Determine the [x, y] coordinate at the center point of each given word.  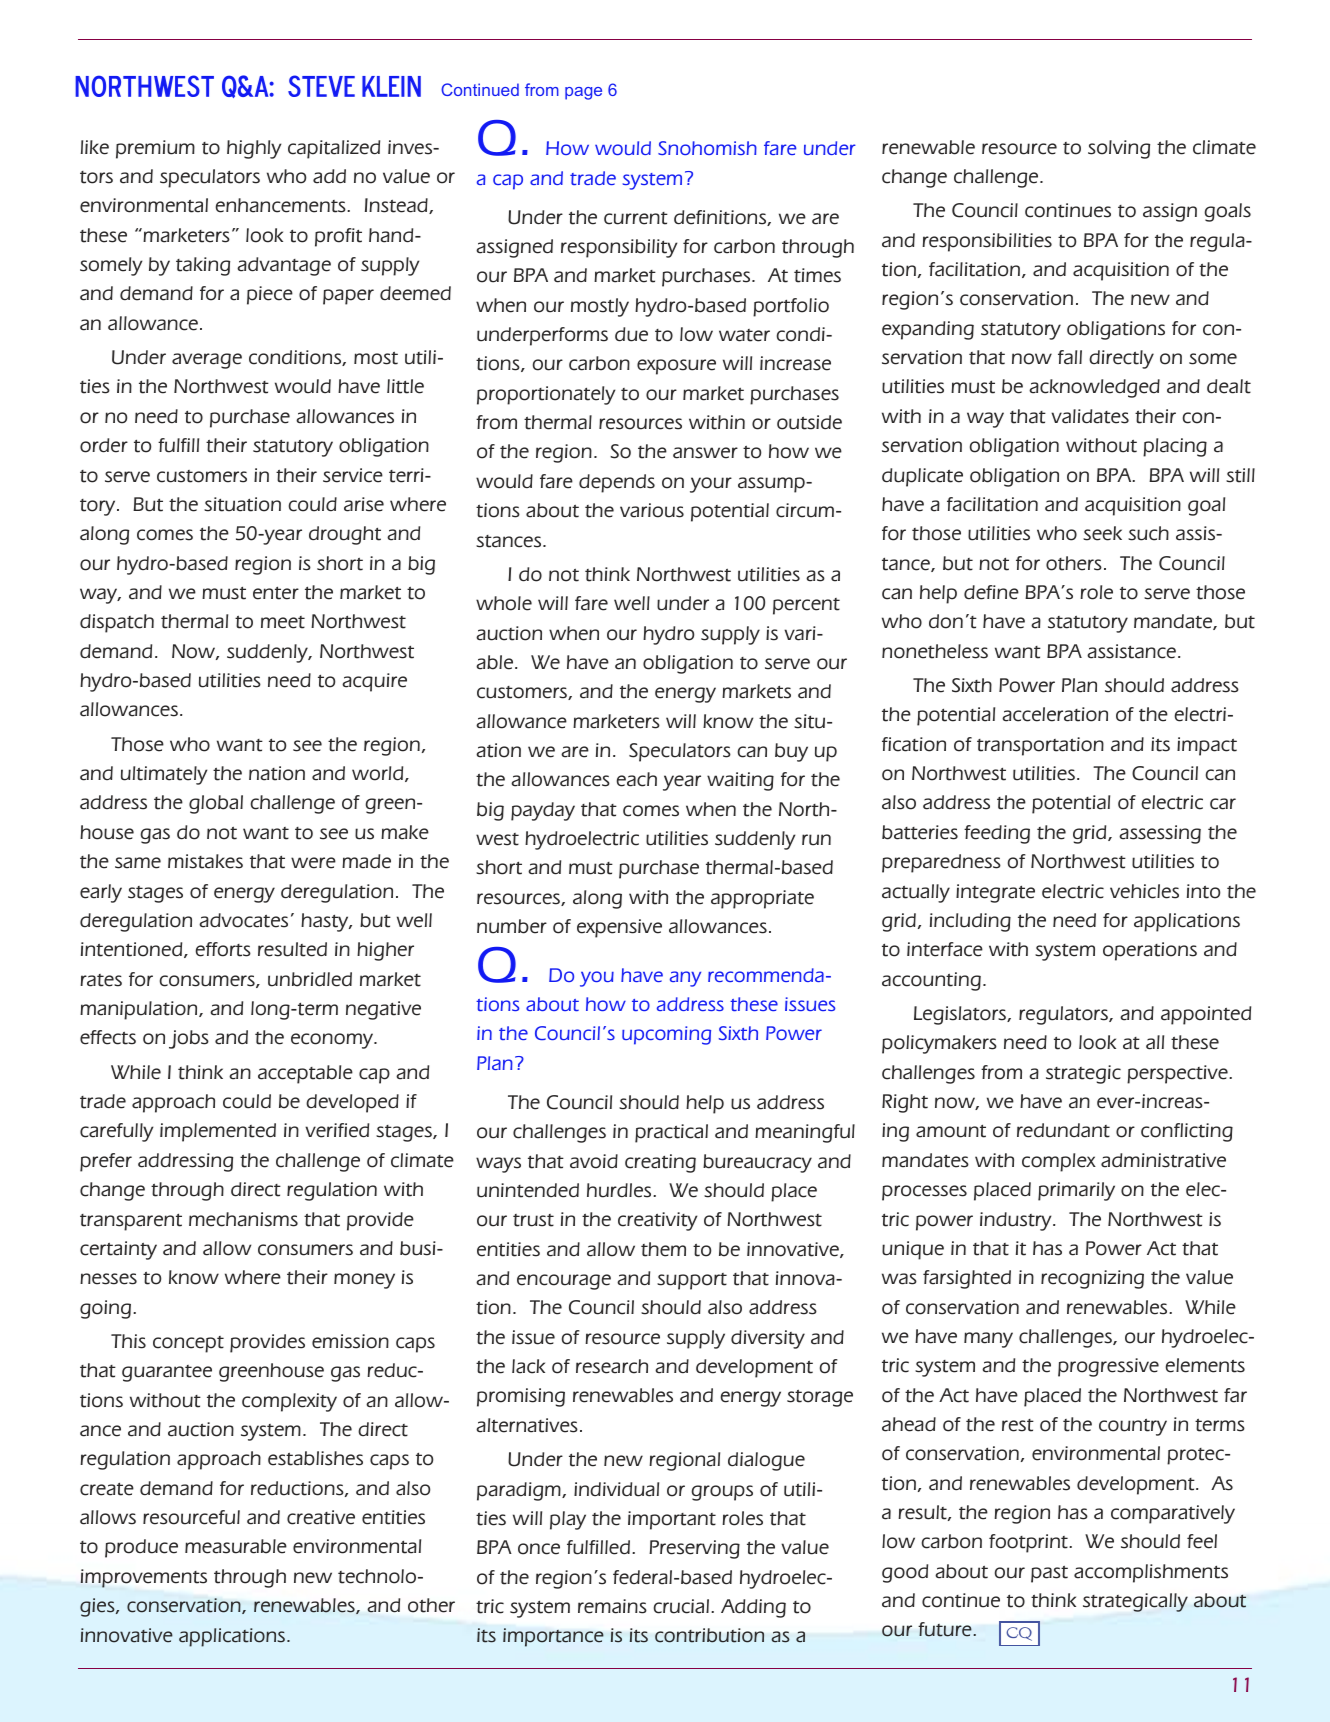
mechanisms [243, 1219]
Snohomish [707, 148]
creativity [658, 1221]
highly [254, 149]
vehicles [1144, 891]
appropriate [762, 899]
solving [1119, 149]
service [353, 475]
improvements [144, 1578]
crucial [682, 1606]
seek [1102, 533]
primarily [1076, 1191]
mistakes [205, 861]
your [711, 485]
